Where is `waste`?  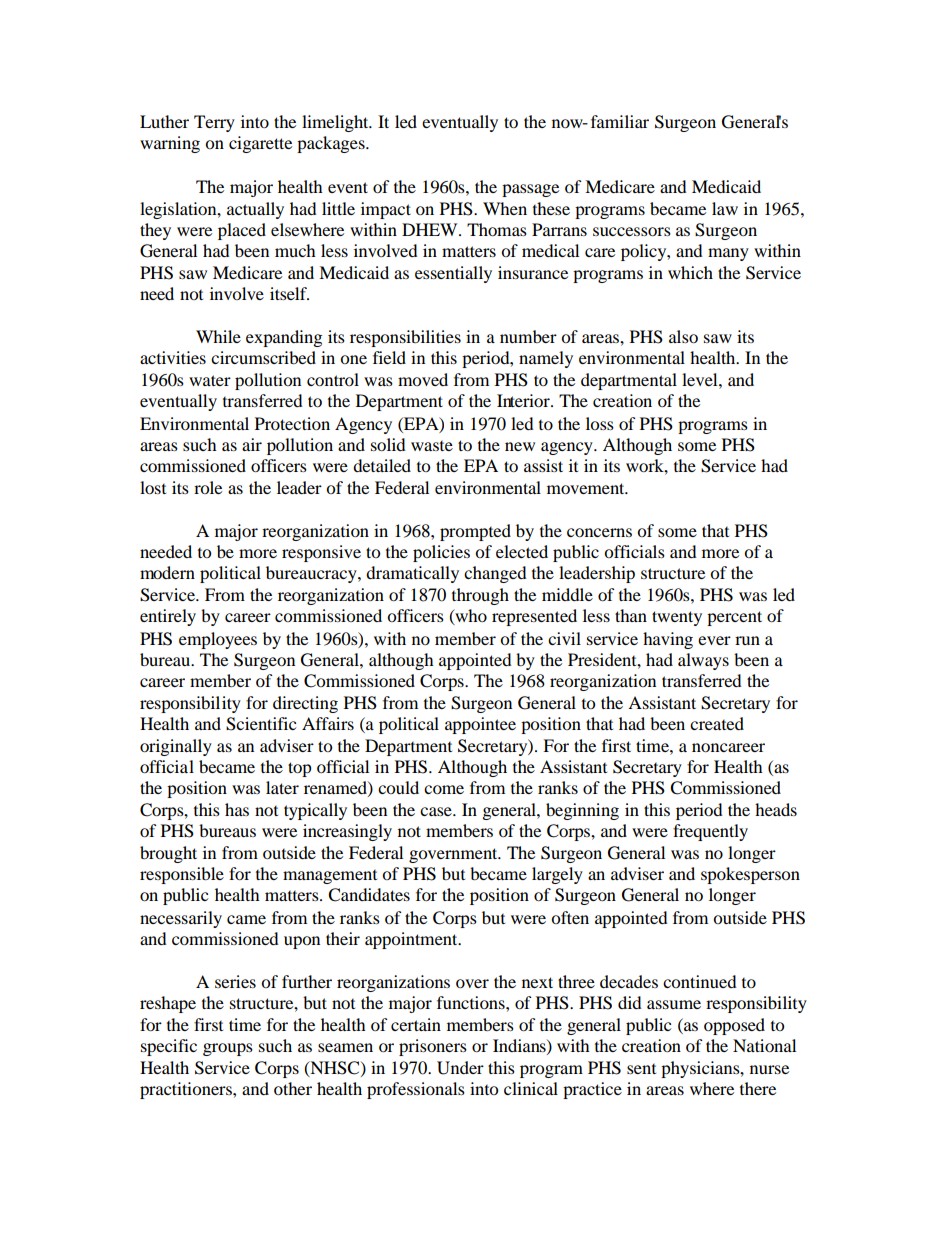
waste is located at coordinates (432, 446).
